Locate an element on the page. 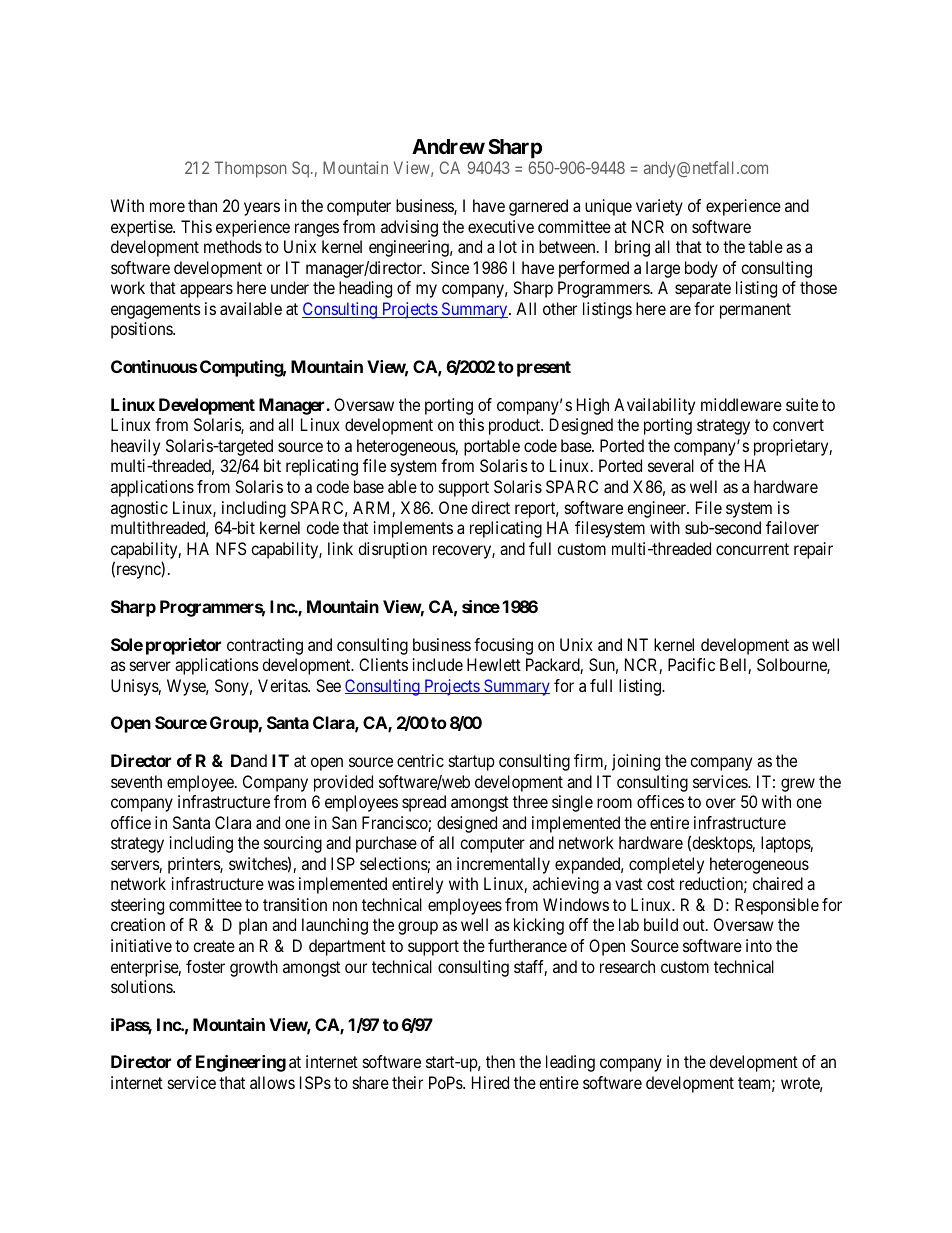 Image resolution: width=952 pixels, height=1233 pixels. several is located at coordinates (671, 465).
